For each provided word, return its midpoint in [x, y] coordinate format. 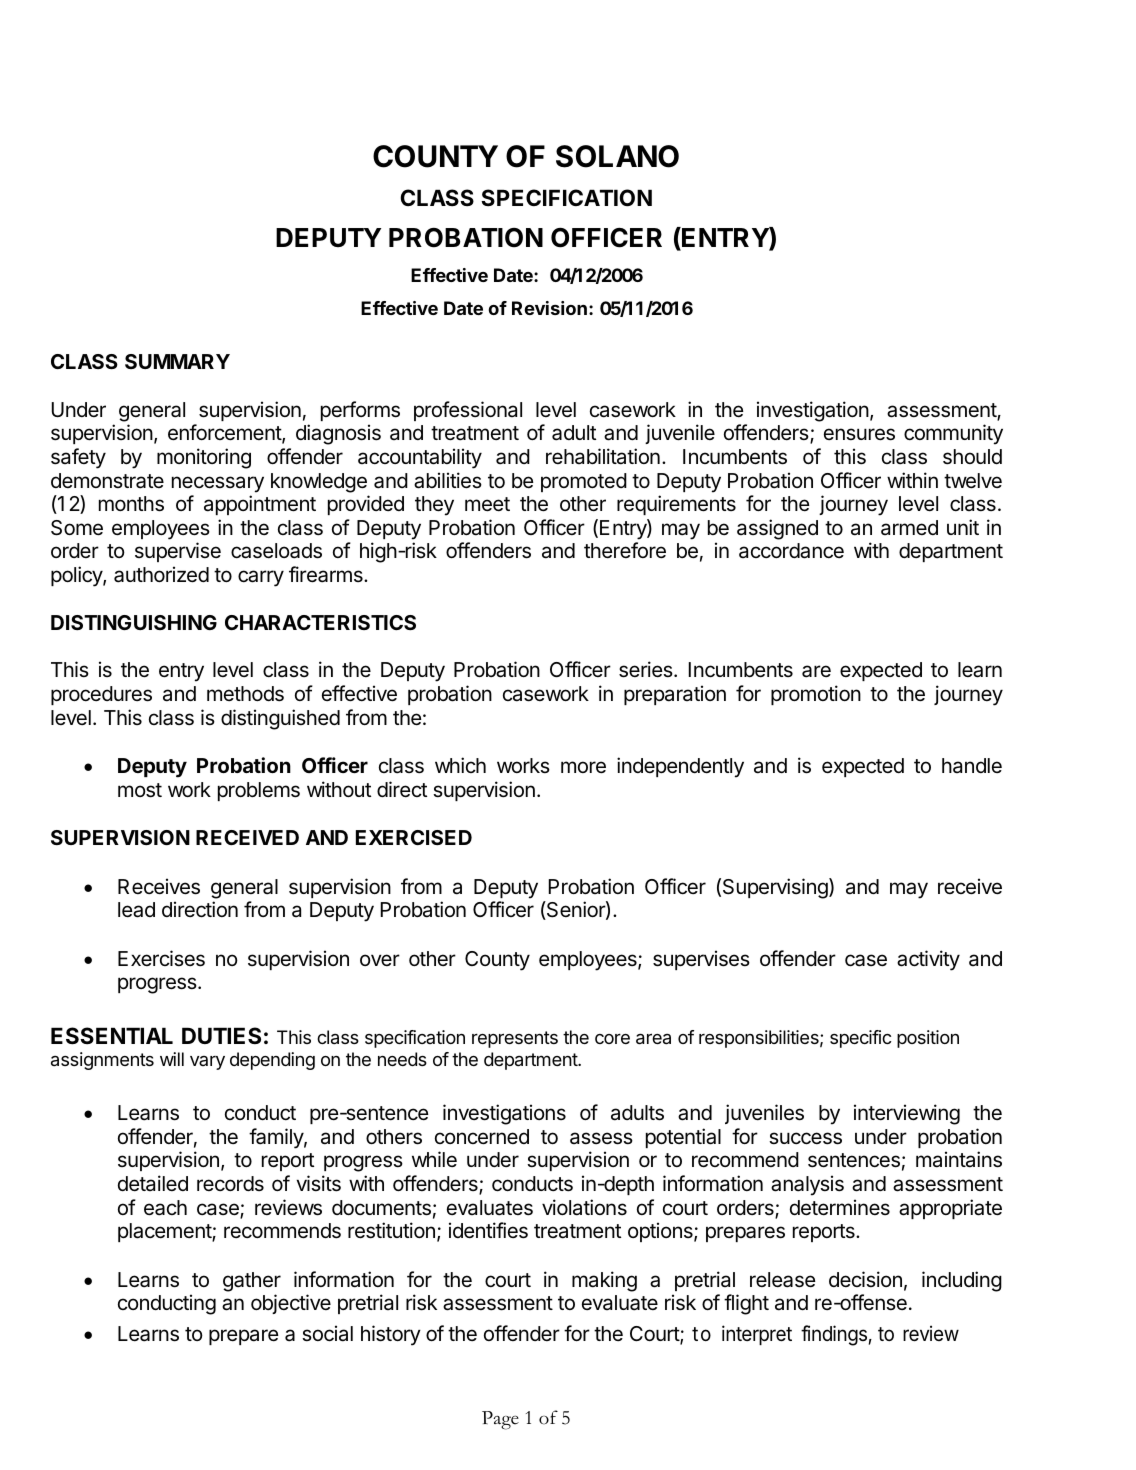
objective [291, 1304]
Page [500, 1420]
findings [834, 1335]
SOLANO [617, 156]
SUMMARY [177, 361]
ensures [859, 434]
